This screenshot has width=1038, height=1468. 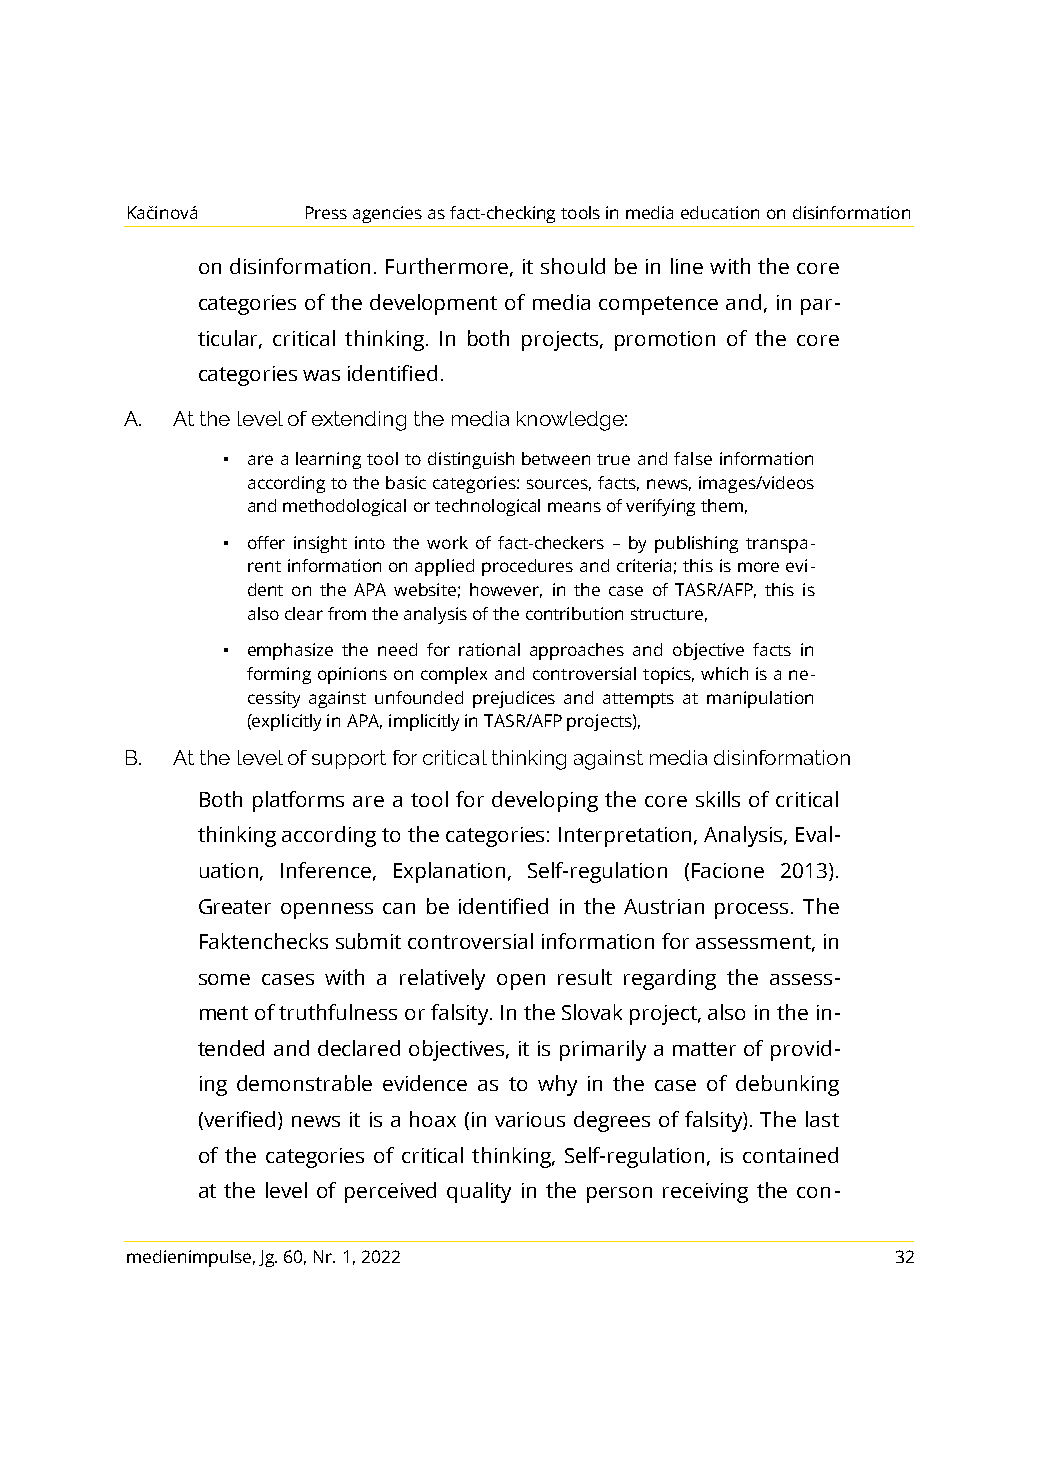 What do you see at coordinates (479, 1192) in the screenshot?
I see `quality` at bounding box center [479, 1192].
